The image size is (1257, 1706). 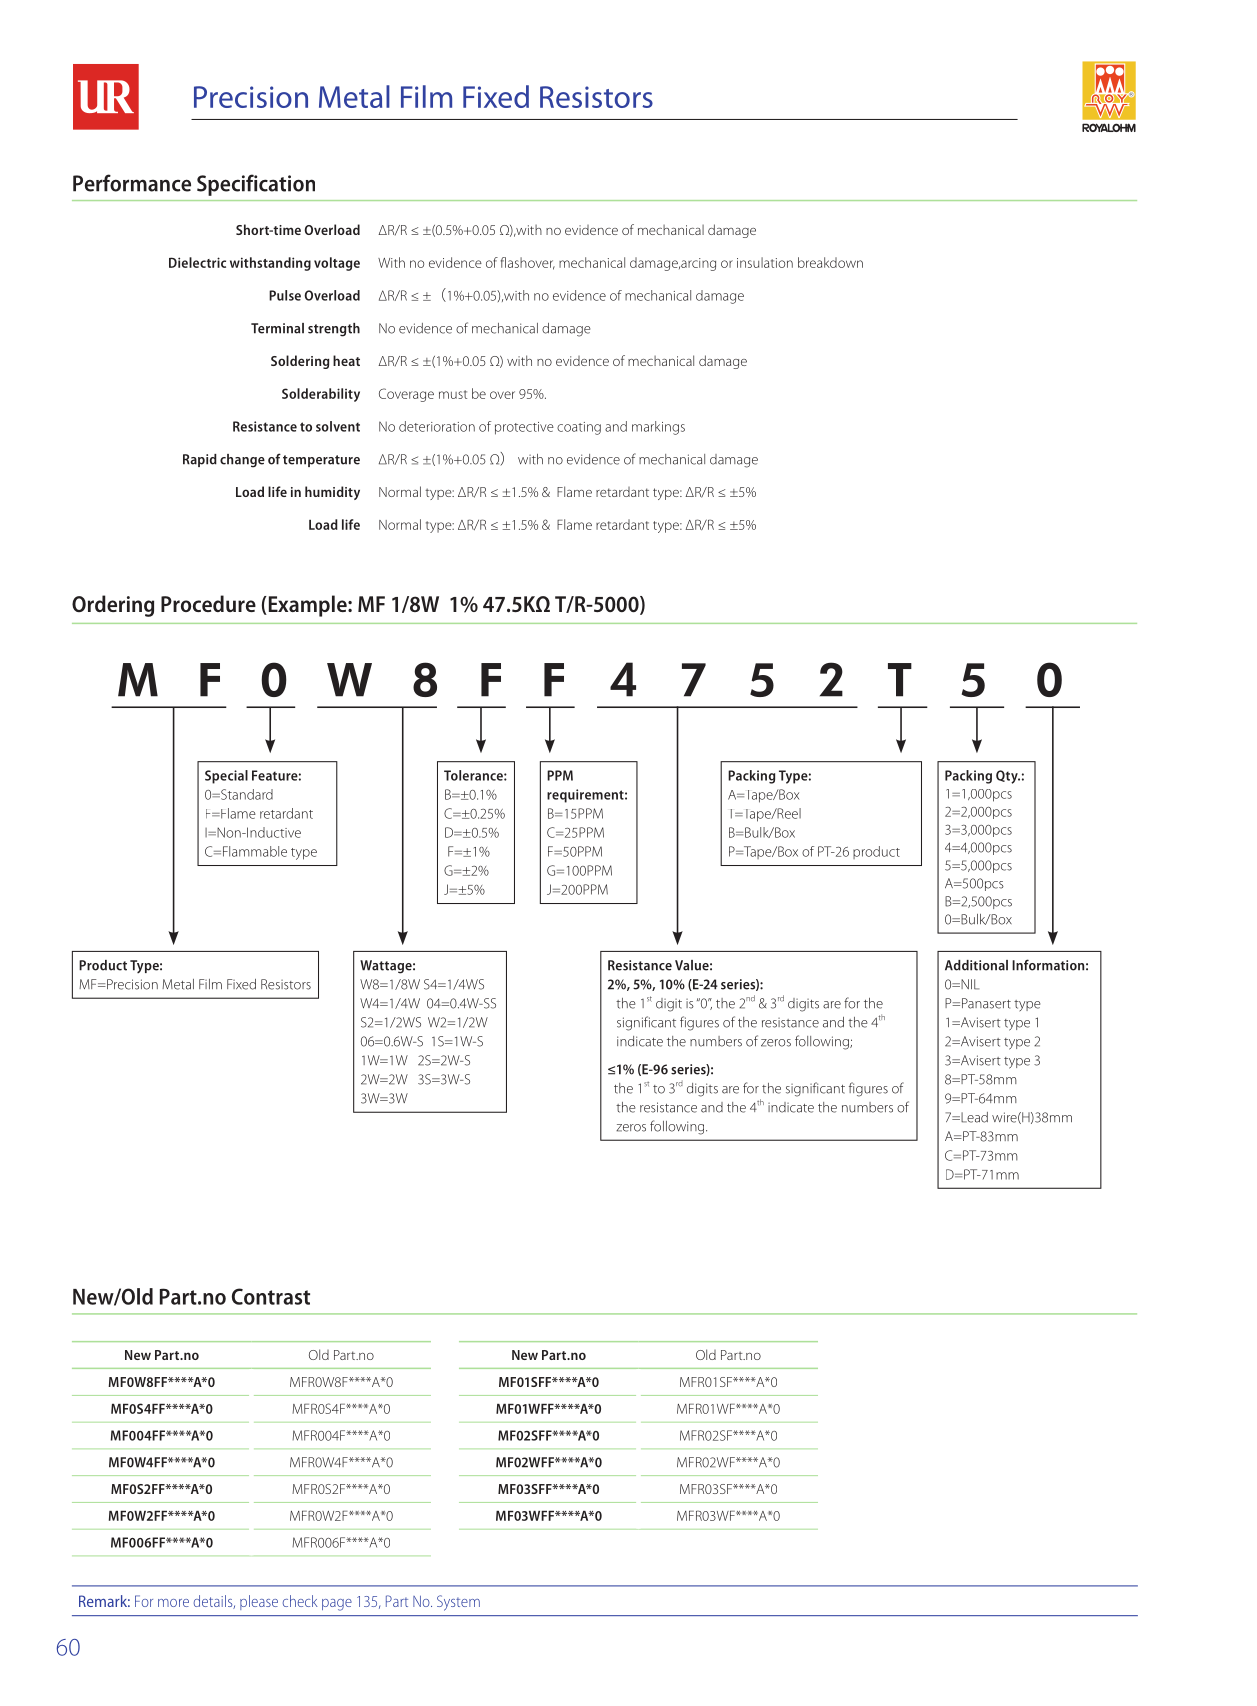 What do you see at coordinates (259, 1602) in the image?
I see `please` at bounding box center [259, 1602].
